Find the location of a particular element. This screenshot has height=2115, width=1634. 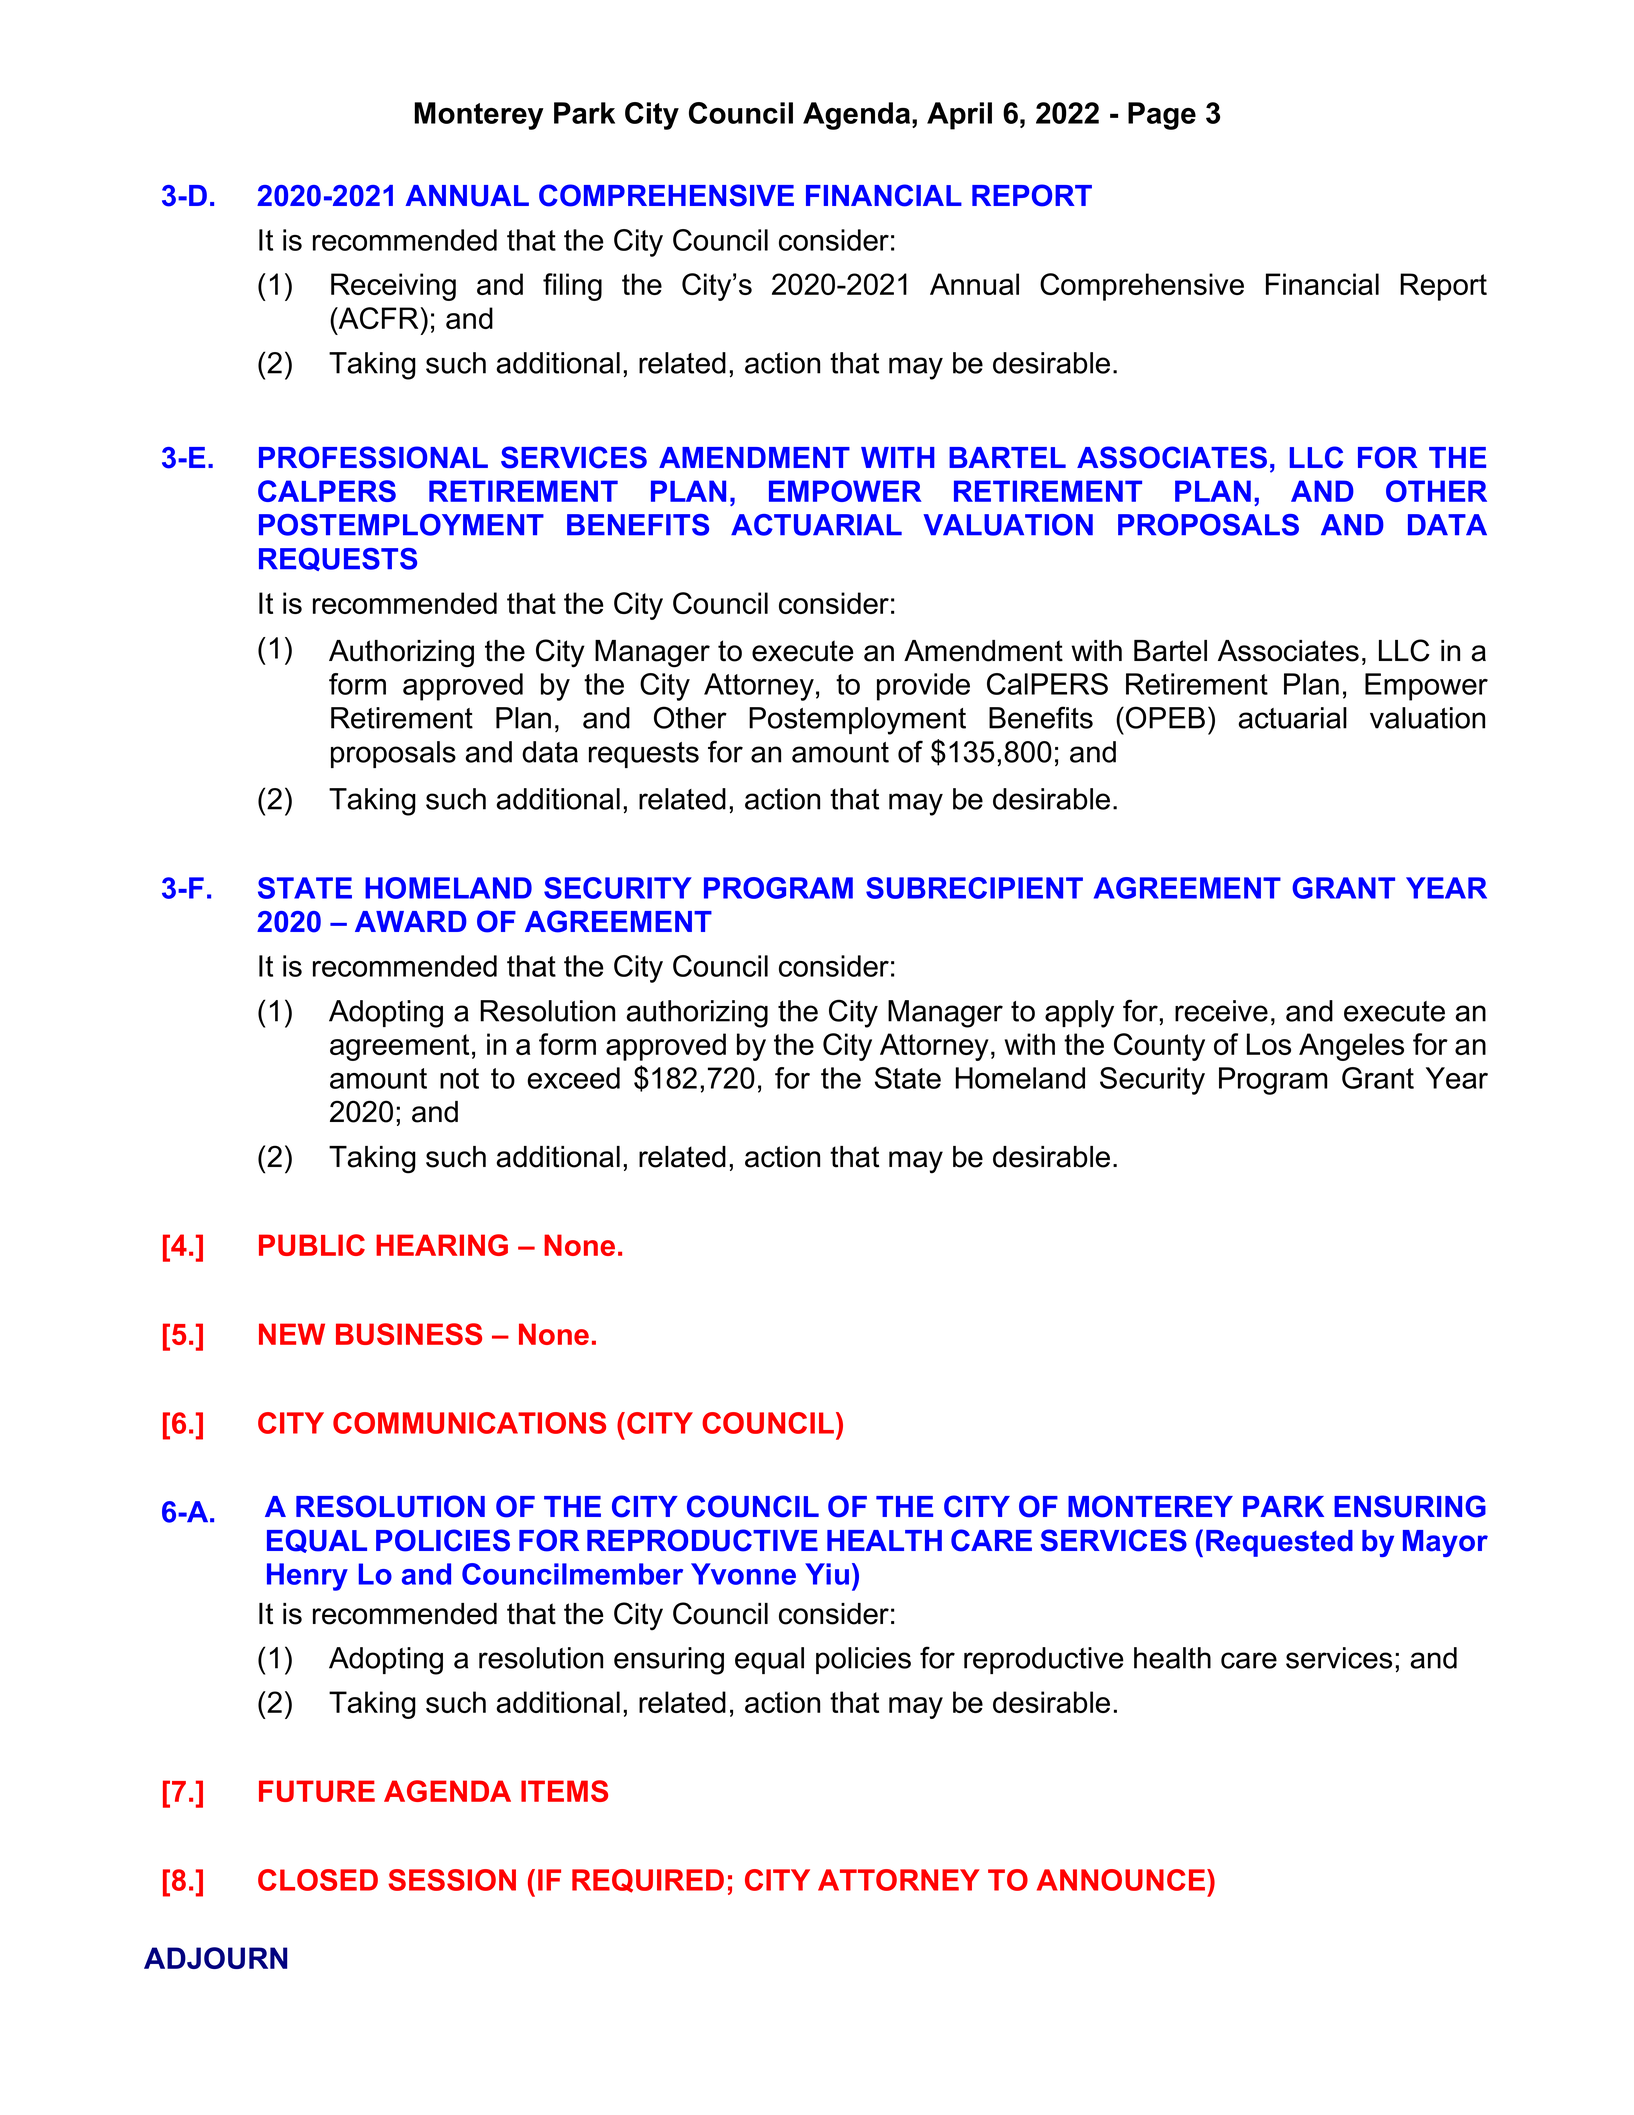

Page is located at coordinates (1162, 116).
